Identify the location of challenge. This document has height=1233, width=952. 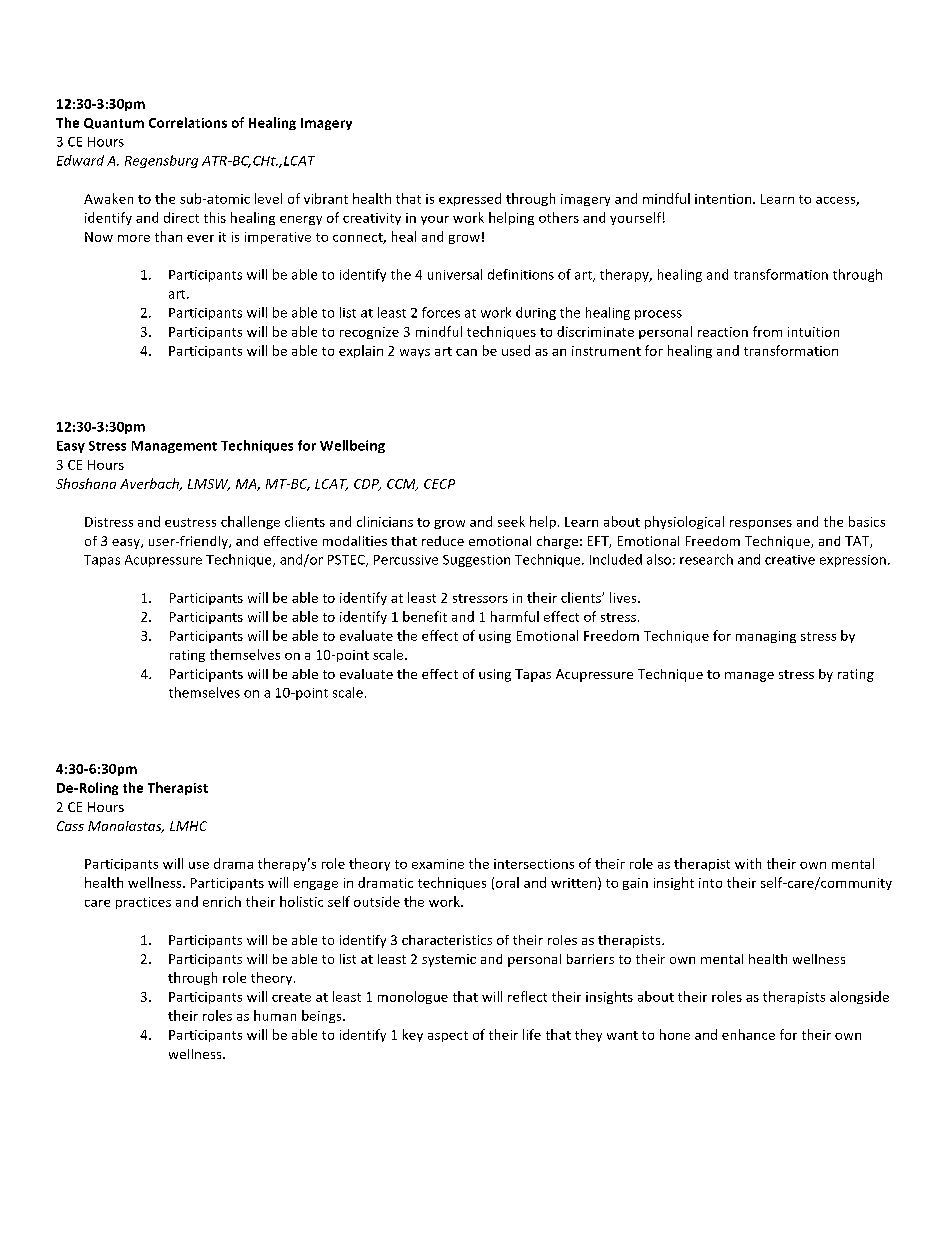
(250, 522).
